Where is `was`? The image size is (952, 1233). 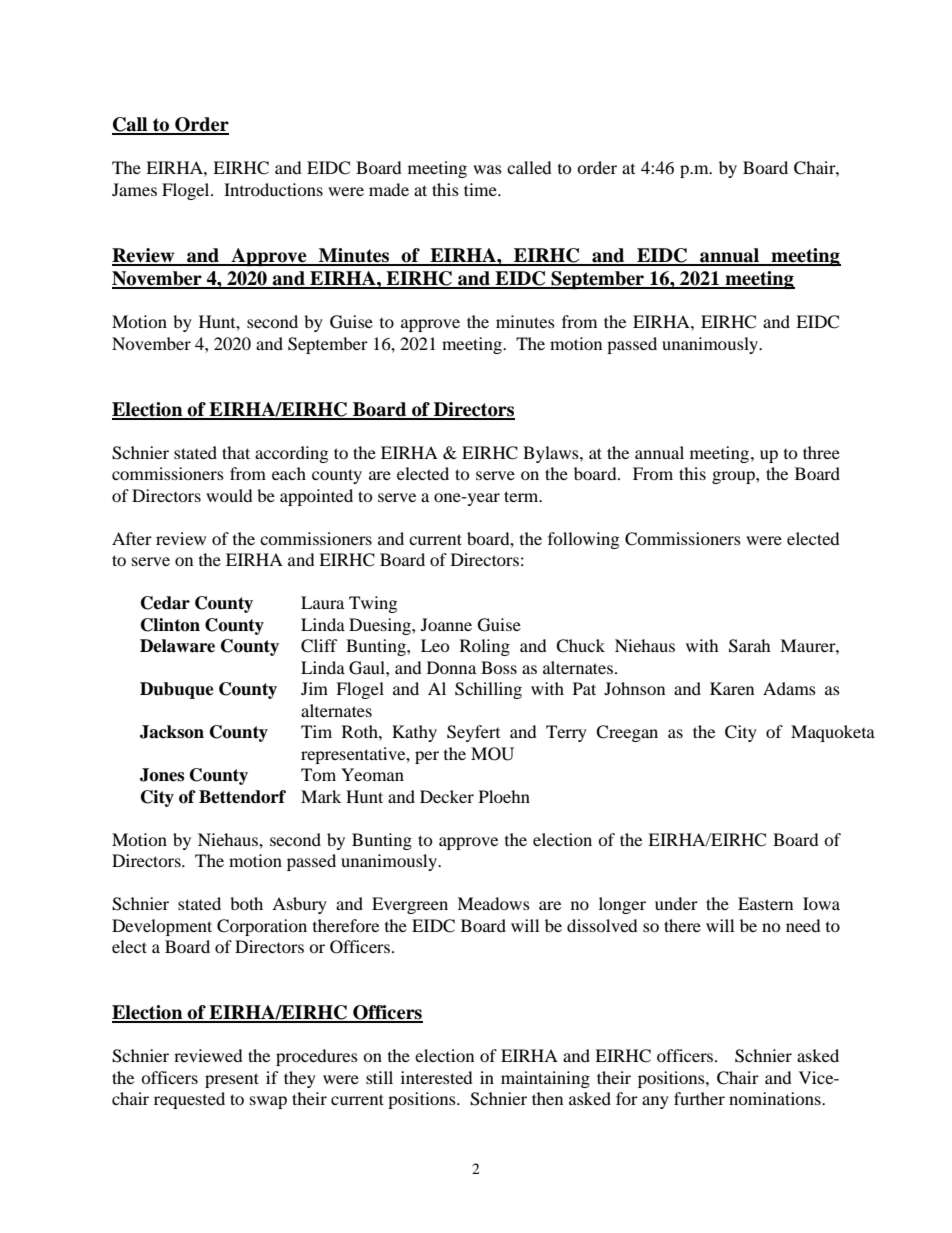 was is located at coordinates (487, 169).
